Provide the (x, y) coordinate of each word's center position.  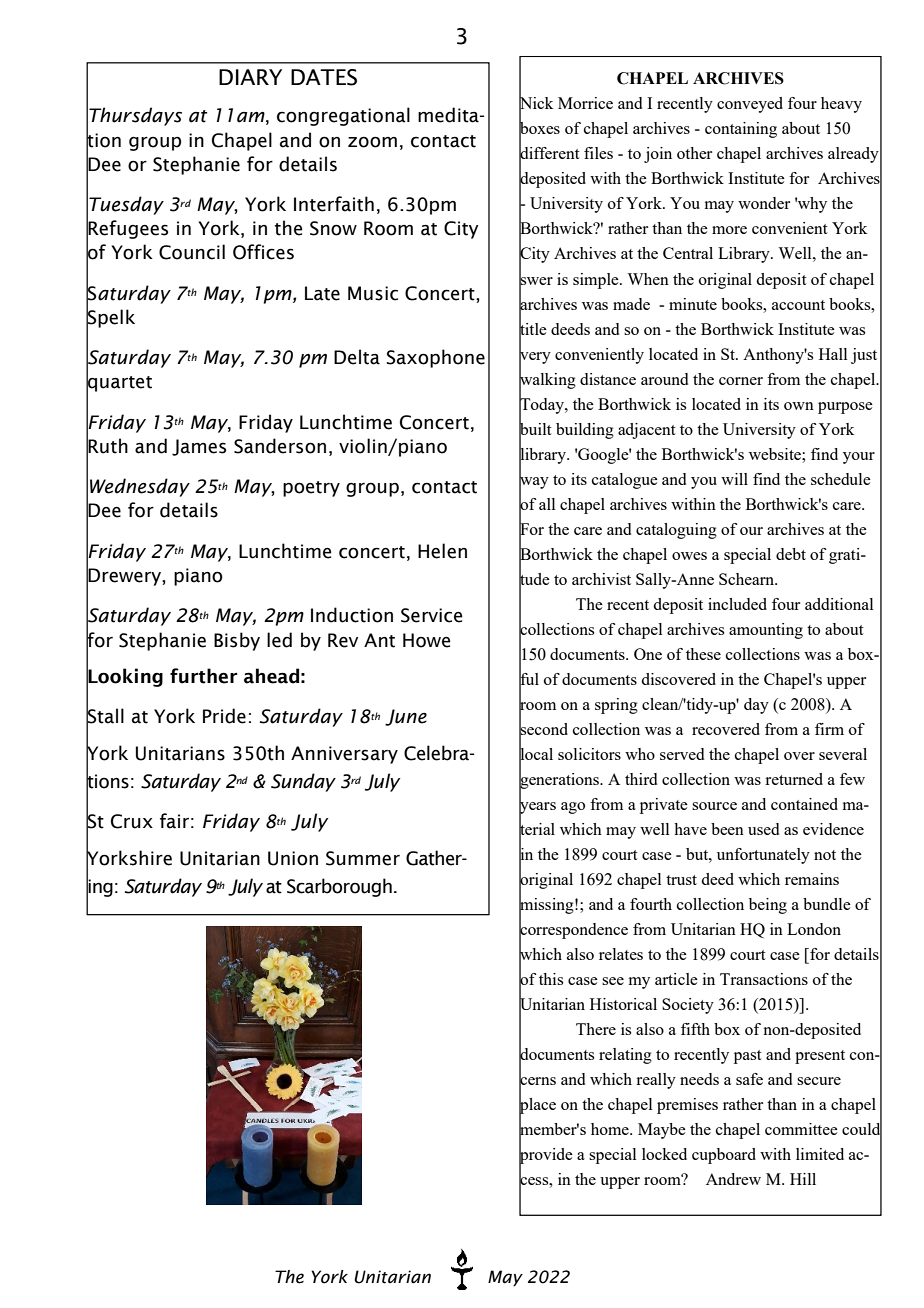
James (199, 447)
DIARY (250, 77)
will (734, 479)
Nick (536, 103)
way (534, 482)
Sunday (303, 782)
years (537, 807)
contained (804, 804)
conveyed (750, 105)
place (537, 1106)
